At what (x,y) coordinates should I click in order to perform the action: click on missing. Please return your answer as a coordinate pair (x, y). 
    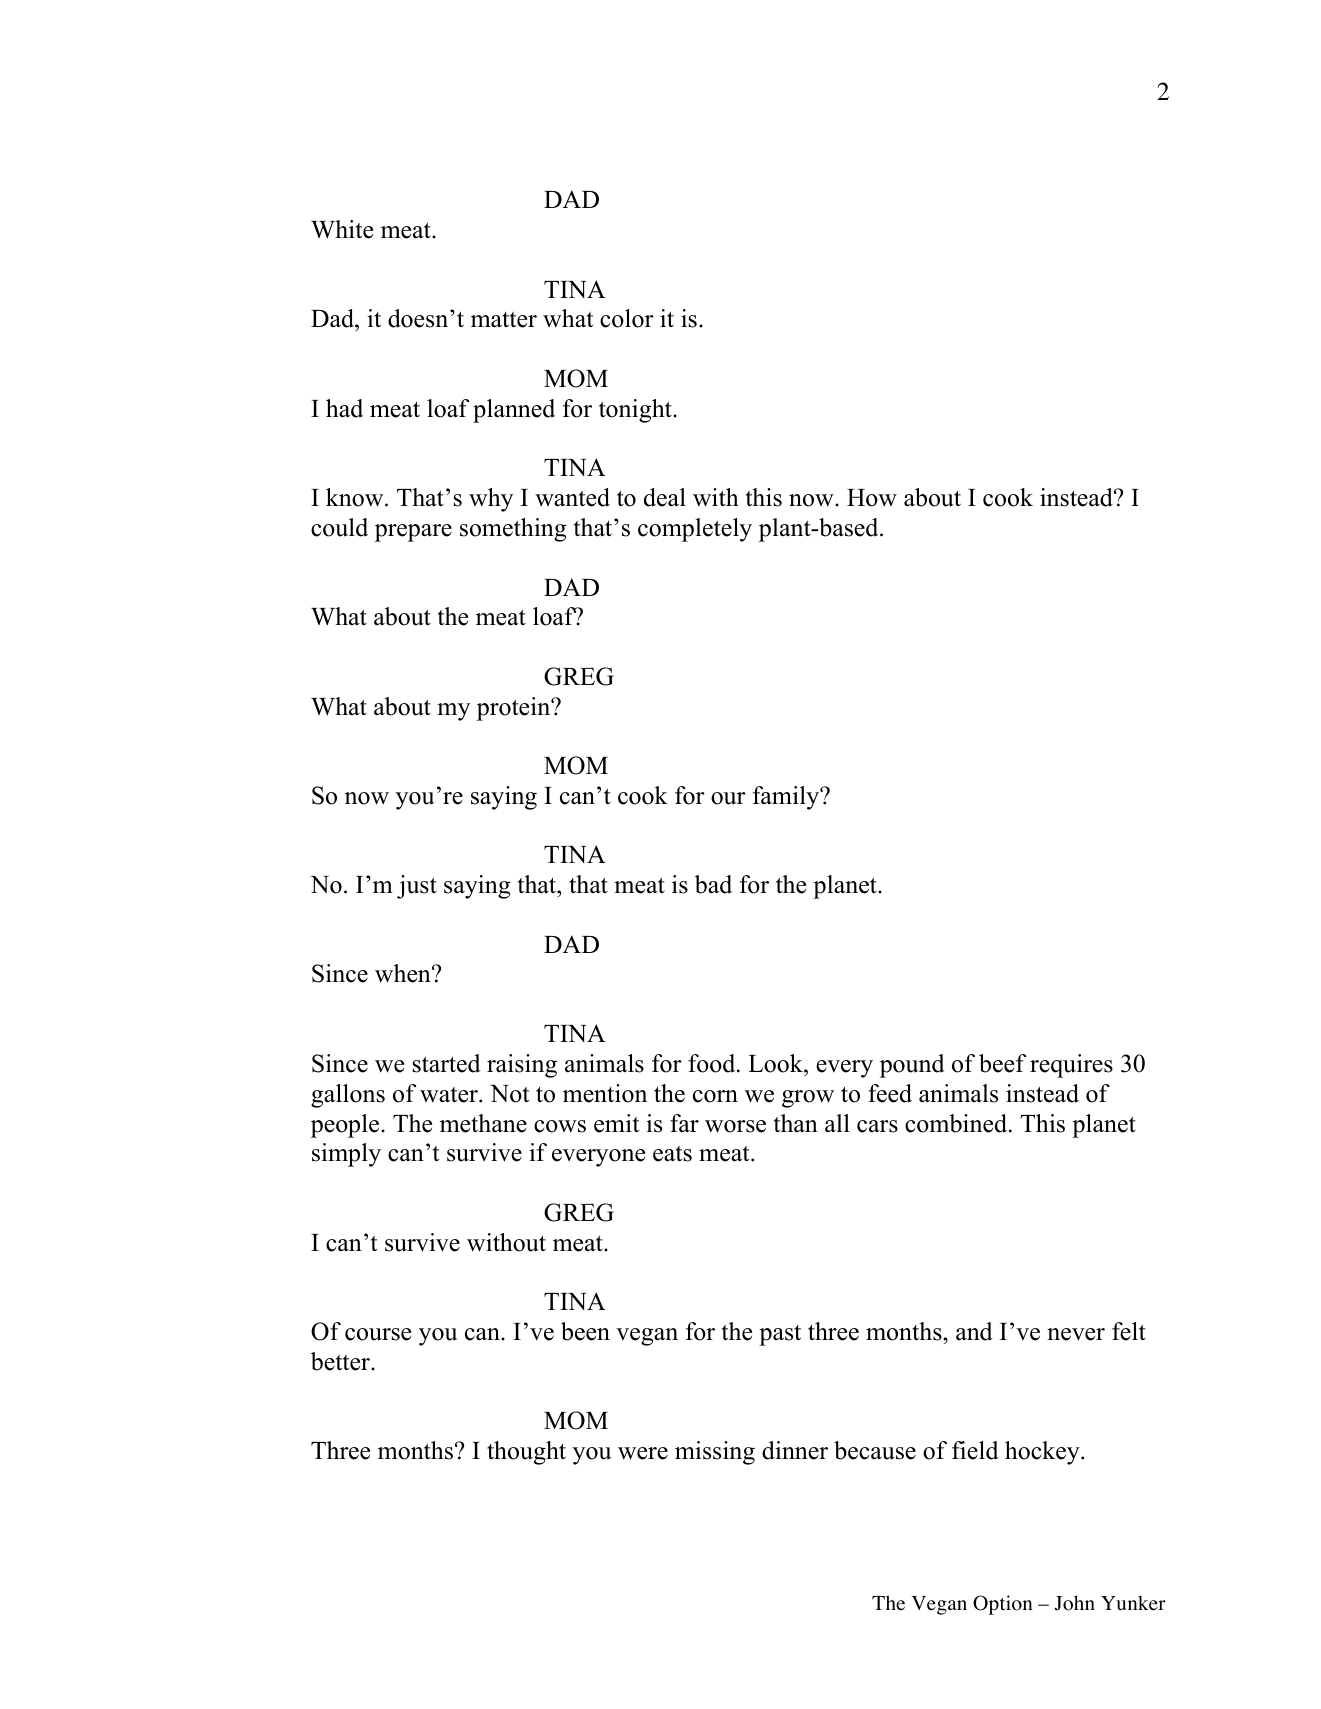
    Looking at the image, I should click on (715, 1453).
